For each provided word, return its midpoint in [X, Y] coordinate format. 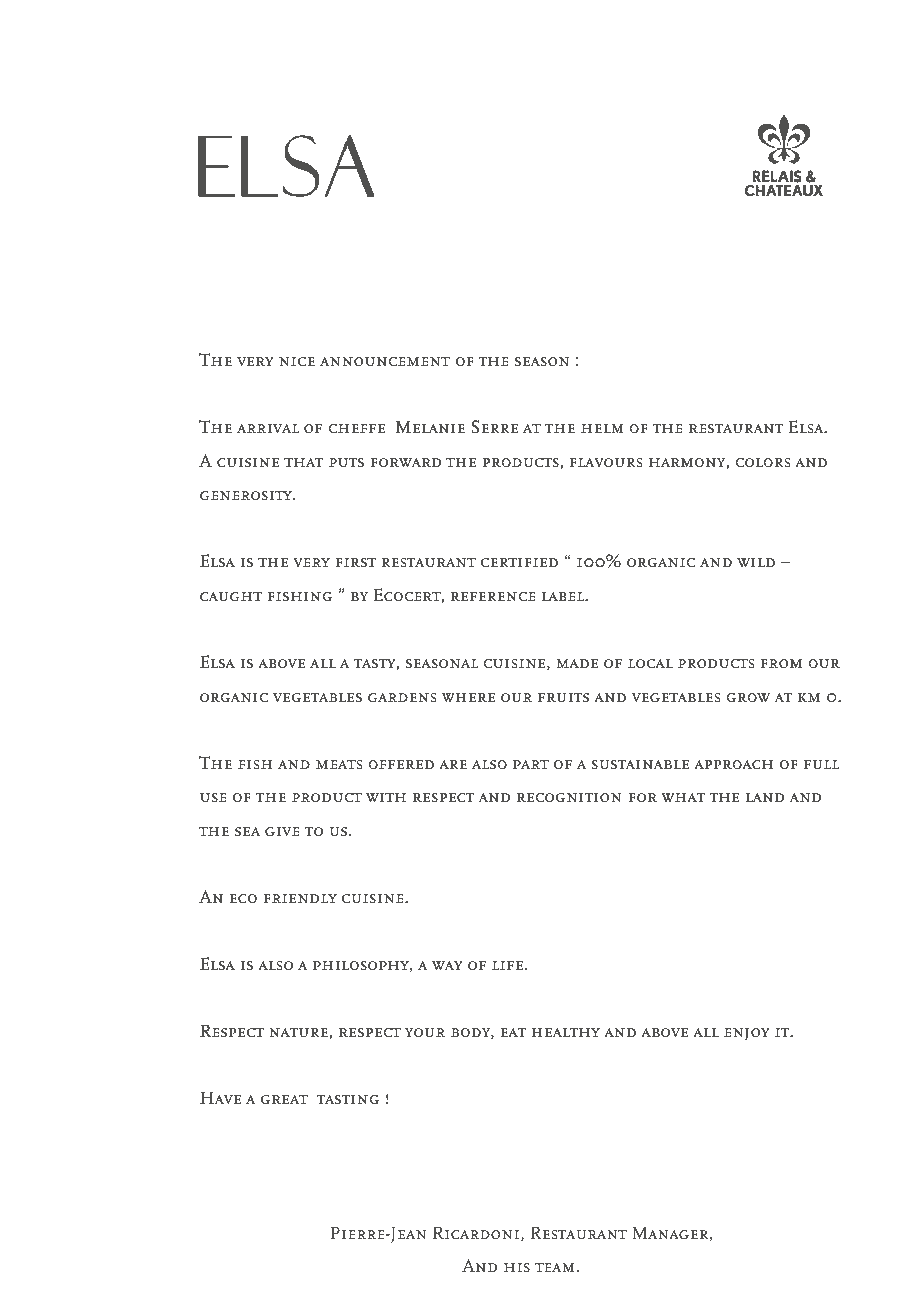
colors [762, 463]
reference [493, 597]
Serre [495, 427]
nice [297, 362]
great [284, 1100]
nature [298, 1033]
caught [231, 597]
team [555, 1267]
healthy [566, 1032]
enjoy [747, 1034]
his [517, 1267]
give [282, 832]
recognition [569, 798]
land [765, 797]
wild [756, 562]
